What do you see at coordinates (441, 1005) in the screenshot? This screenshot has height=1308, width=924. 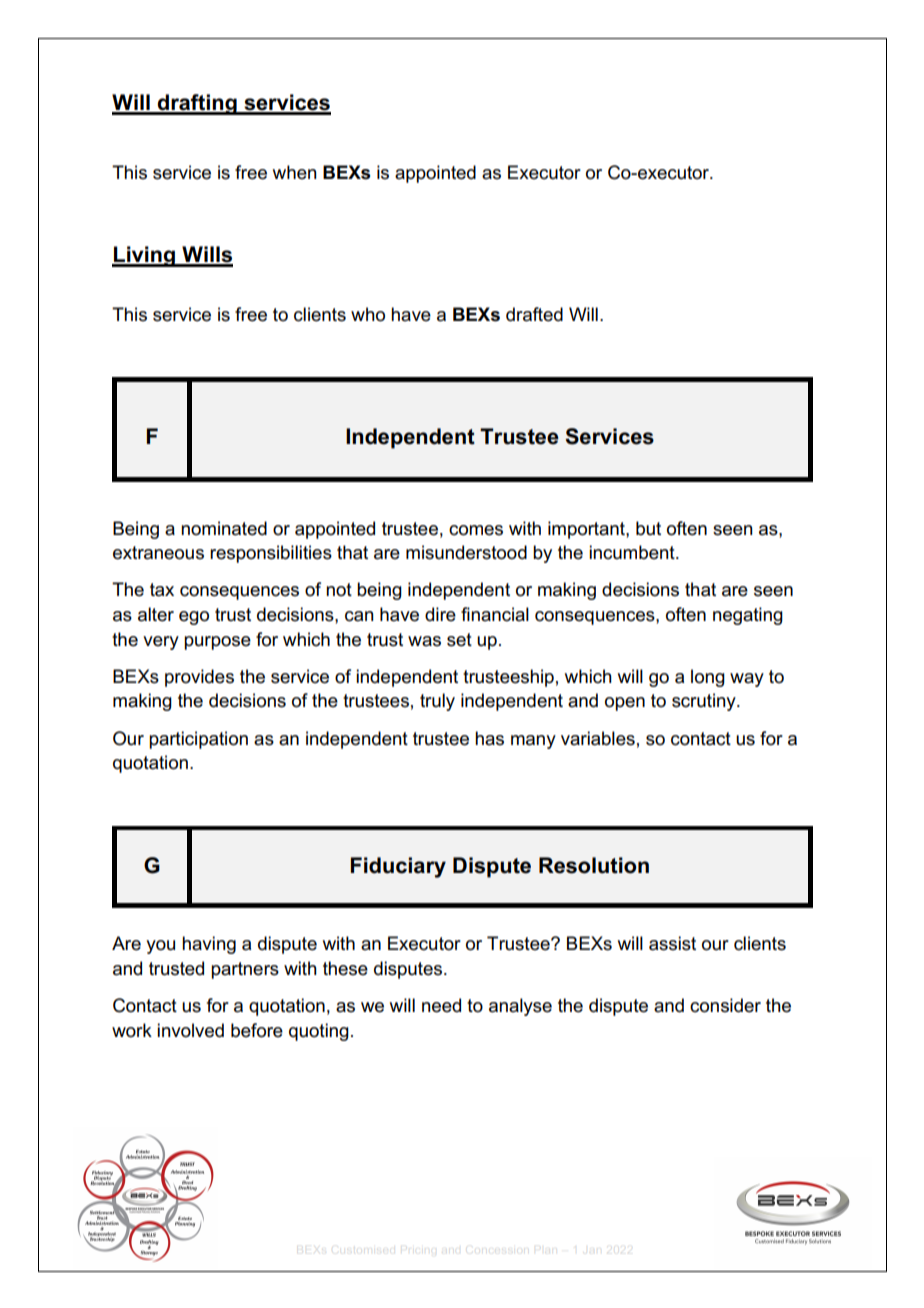 I see `need` at bounding box center [441, 1005].
